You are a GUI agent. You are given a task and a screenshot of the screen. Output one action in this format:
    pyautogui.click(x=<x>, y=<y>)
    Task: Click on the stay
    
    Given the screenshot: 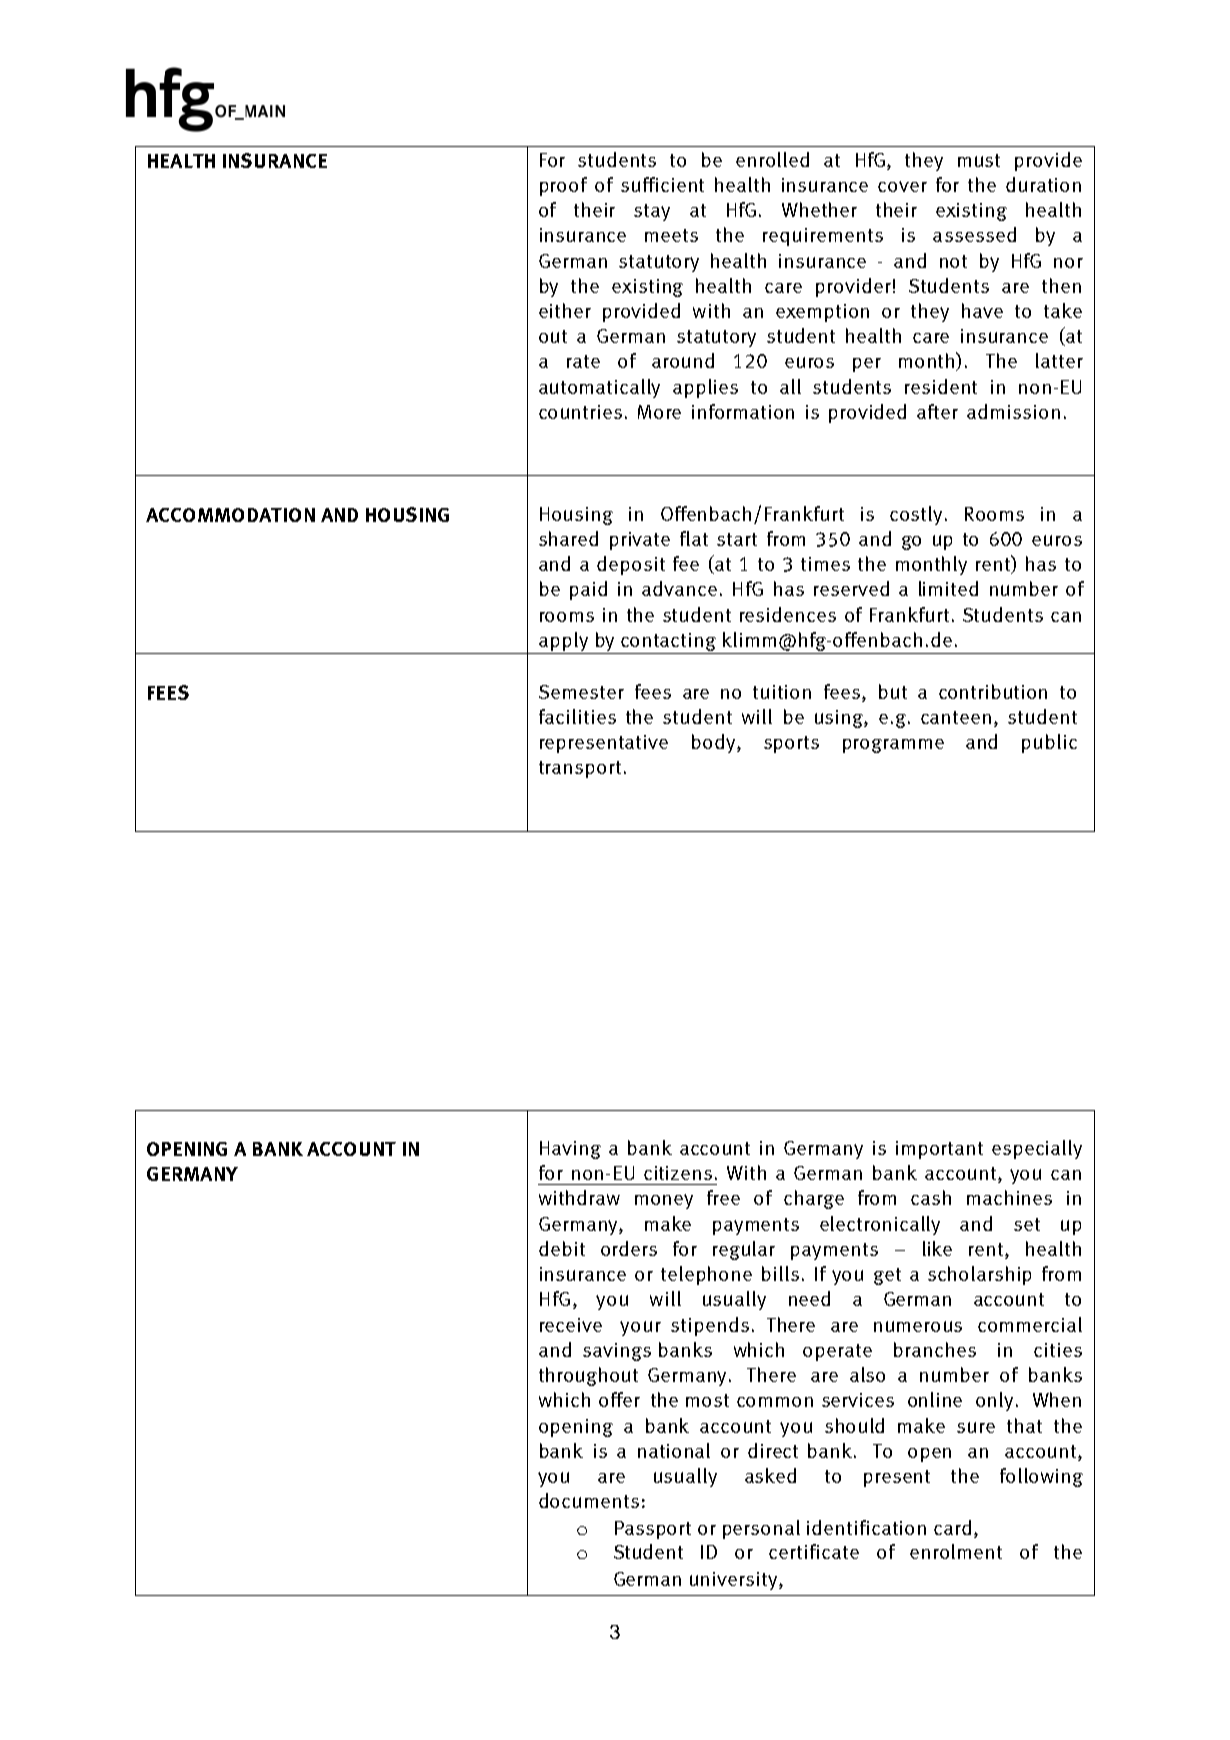 What is the action you would take?
    pyautogui.click(x=652, y=212)
